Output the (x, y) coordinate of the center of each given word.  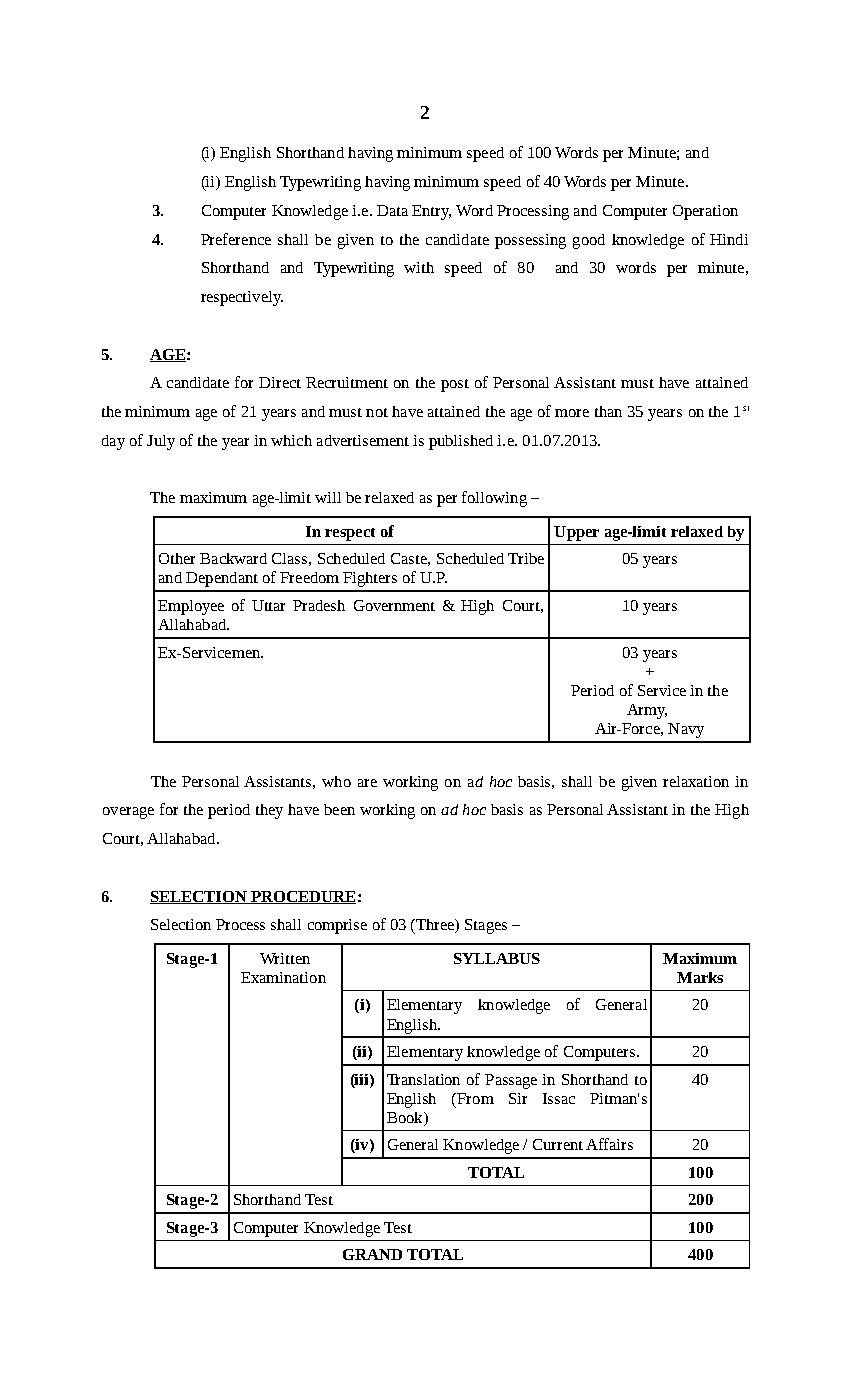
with (419, 267)
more (572, 413)
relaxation (696, 781)
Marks (700, 977)
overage (128, 813)
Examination (283, 977)
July (161, 442)
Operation (705, 212)
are (367, 783)
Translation (423, 1079)
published (461, 442)
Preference (236, 239)
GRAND (372, 1254)
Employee (191, 607)
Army (647, 711)
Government (394, 605)
